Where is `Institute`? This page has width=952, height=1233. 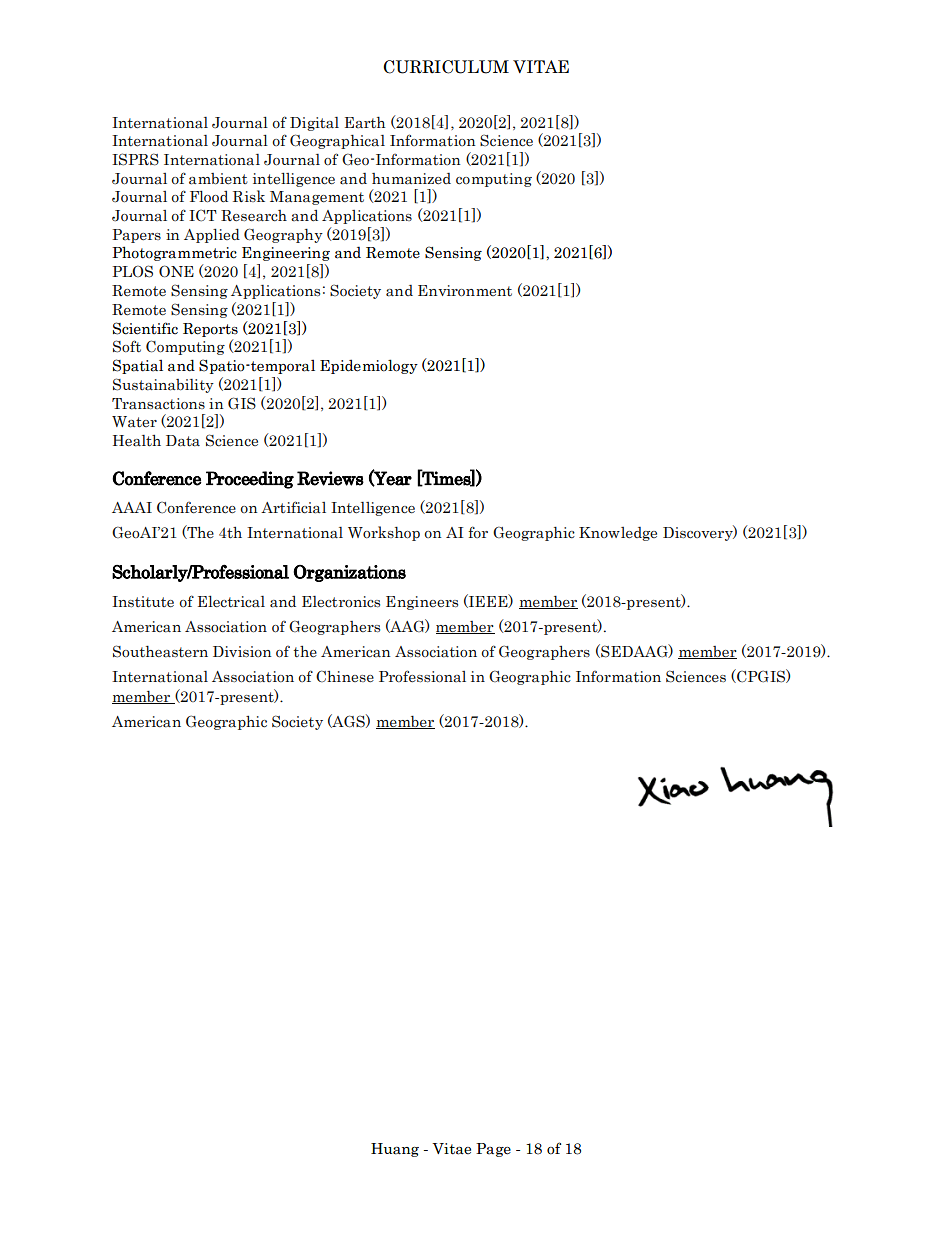
Institute is located at coordinates (143, 602).
